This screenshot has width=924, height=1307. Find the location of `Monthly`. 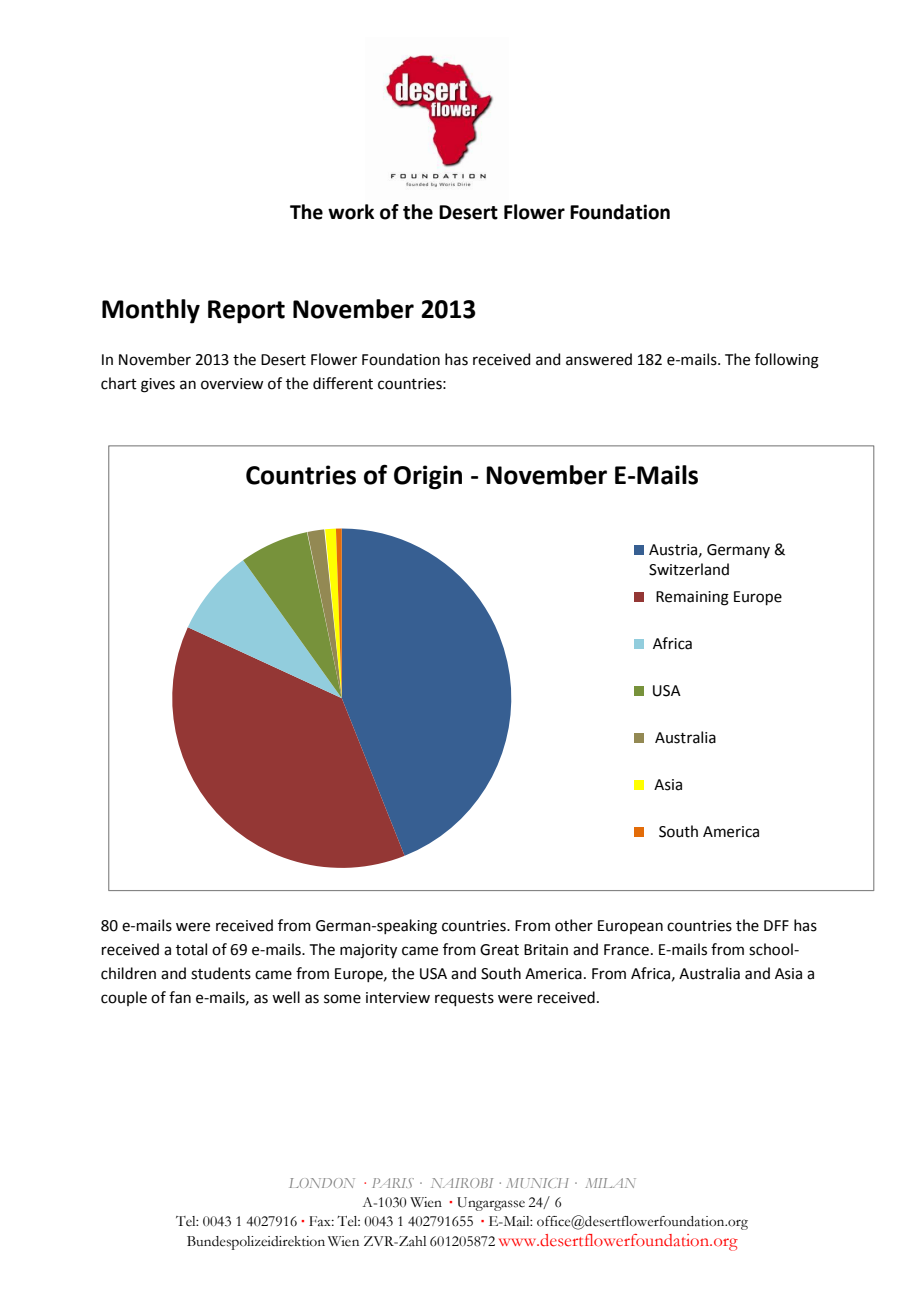

Monthly is located at coordinates (151, 311).
